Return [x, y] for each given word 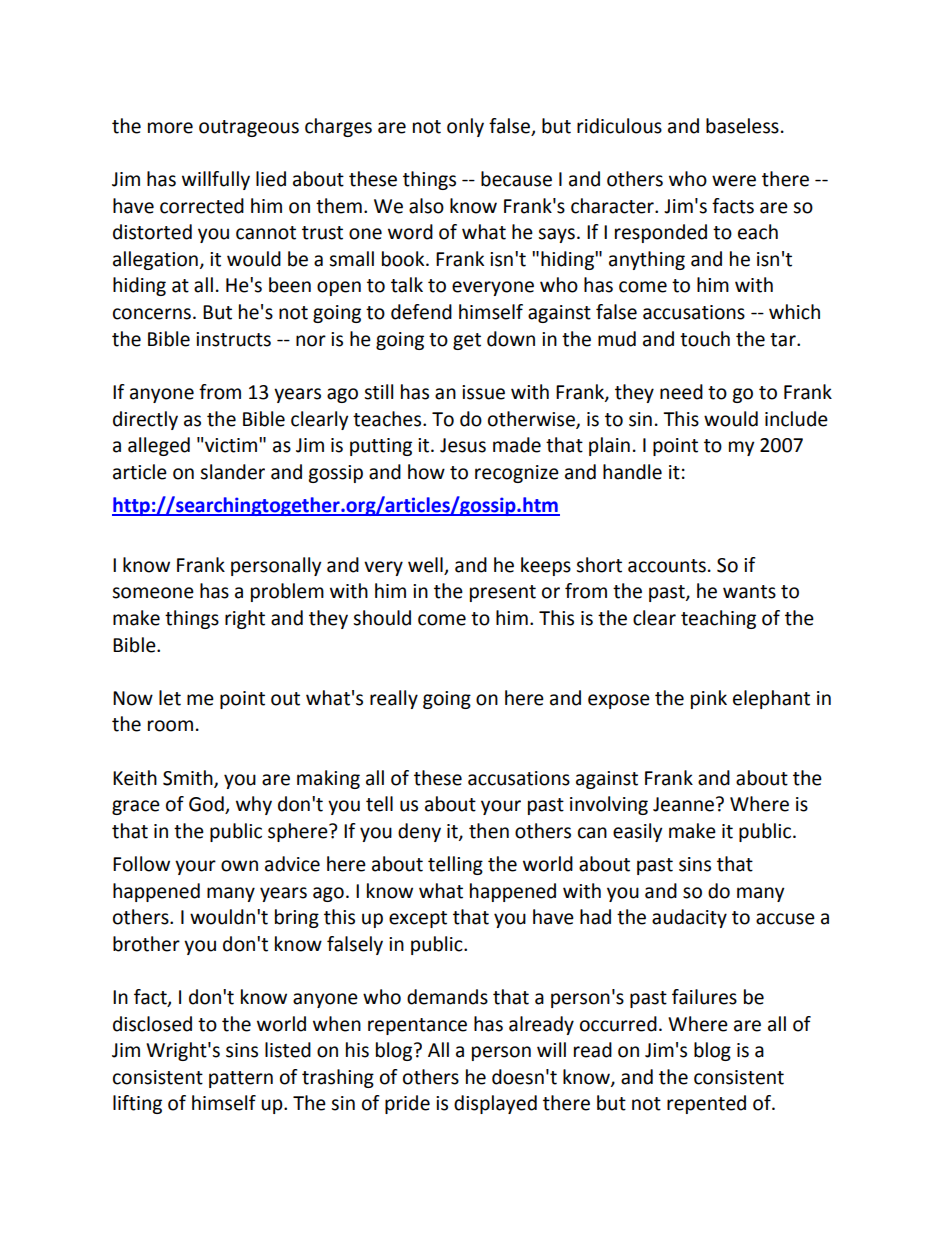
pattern [241, 1079]
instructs [233, 339]
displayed [495, 1104]
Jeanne [683, 804]
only [465, 127]
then [489, 831]
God [207, 805]
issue [483, 392]
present [503, 593]
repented [706, 1104]
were [734, 181]
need [681, 392]
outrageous [249, 128]
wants [749, 592]
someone [153, 593]
